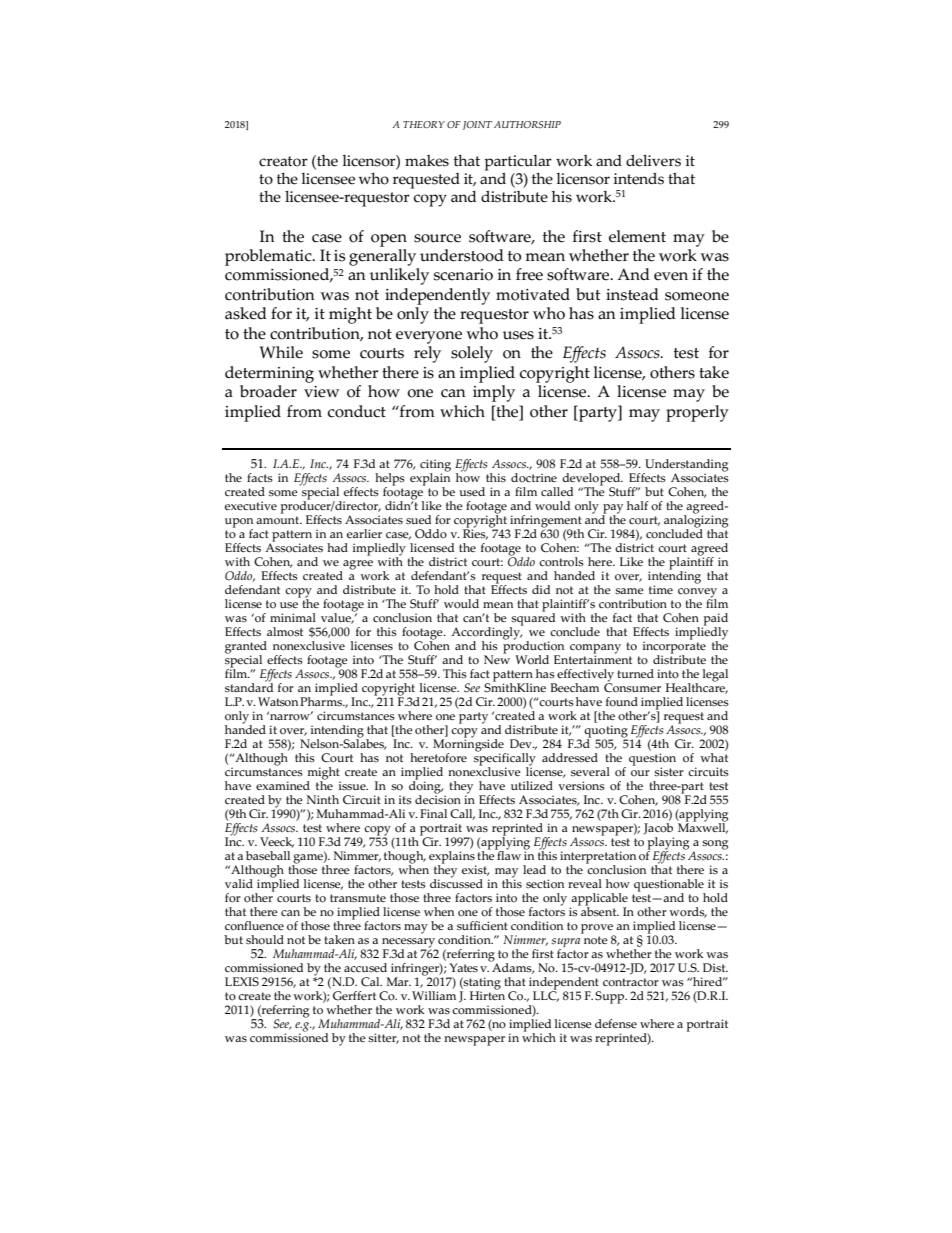 The image size is (952, 1233). What do you see at coordinates (477, 125) in the screenshot?
I see `JOINT` at bounding box center [477, 125].
